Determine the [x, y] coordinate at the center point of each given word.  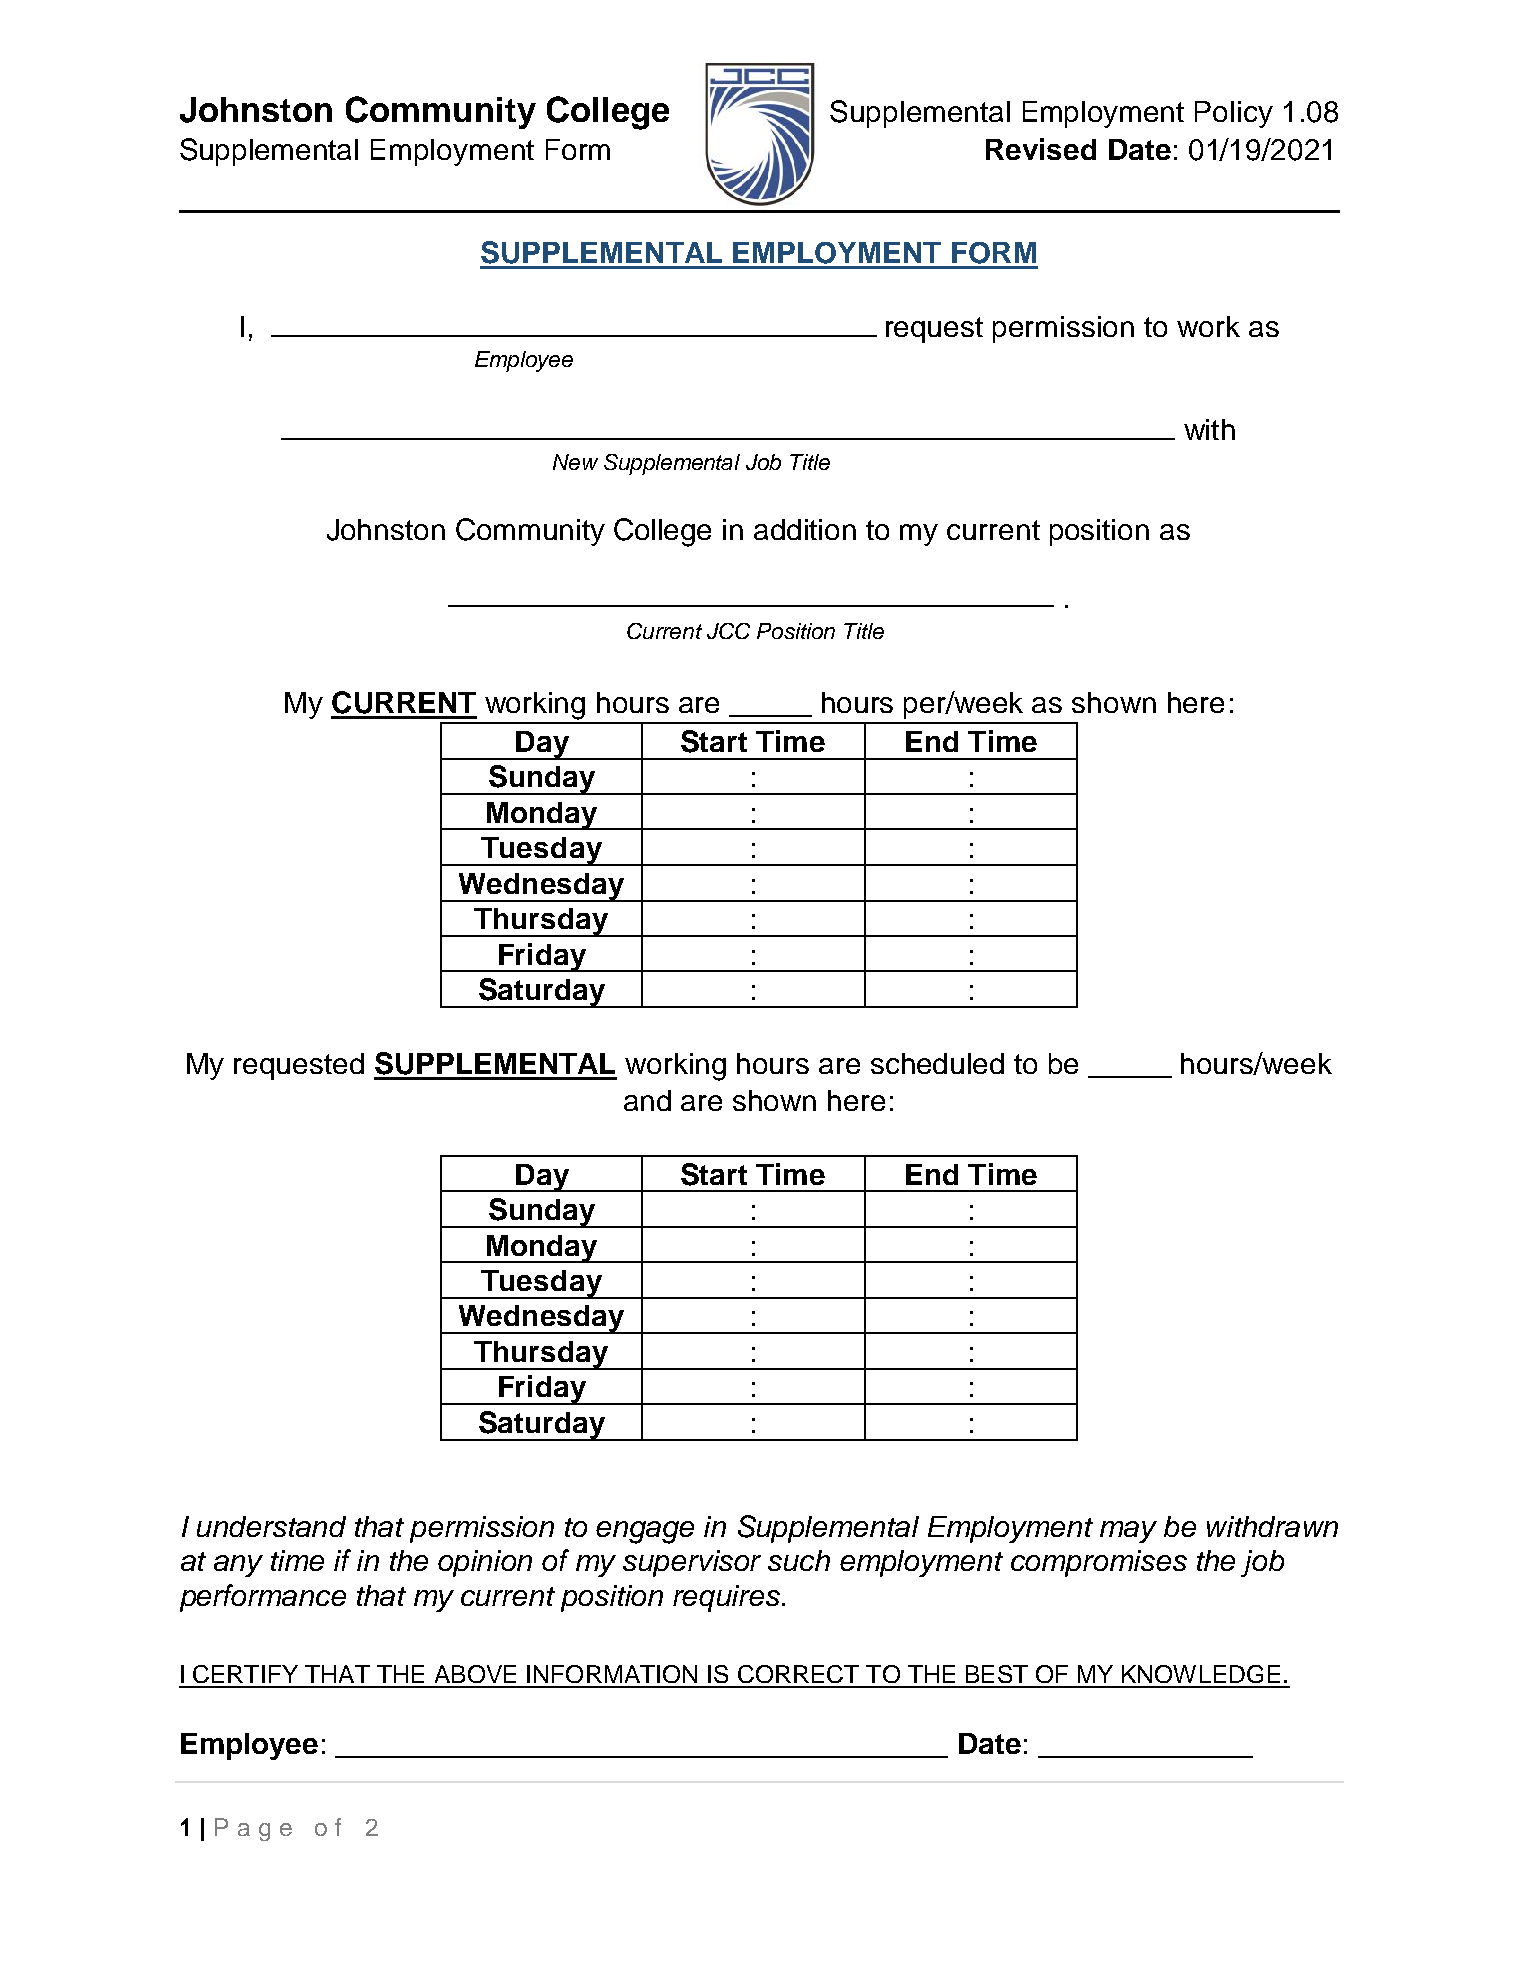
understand [271, 1526]
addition [805, 529]
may [1128, 1532]
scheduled [937, 1063]
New [575, 462]
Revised [1041, 149]
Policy [1234, 114]
